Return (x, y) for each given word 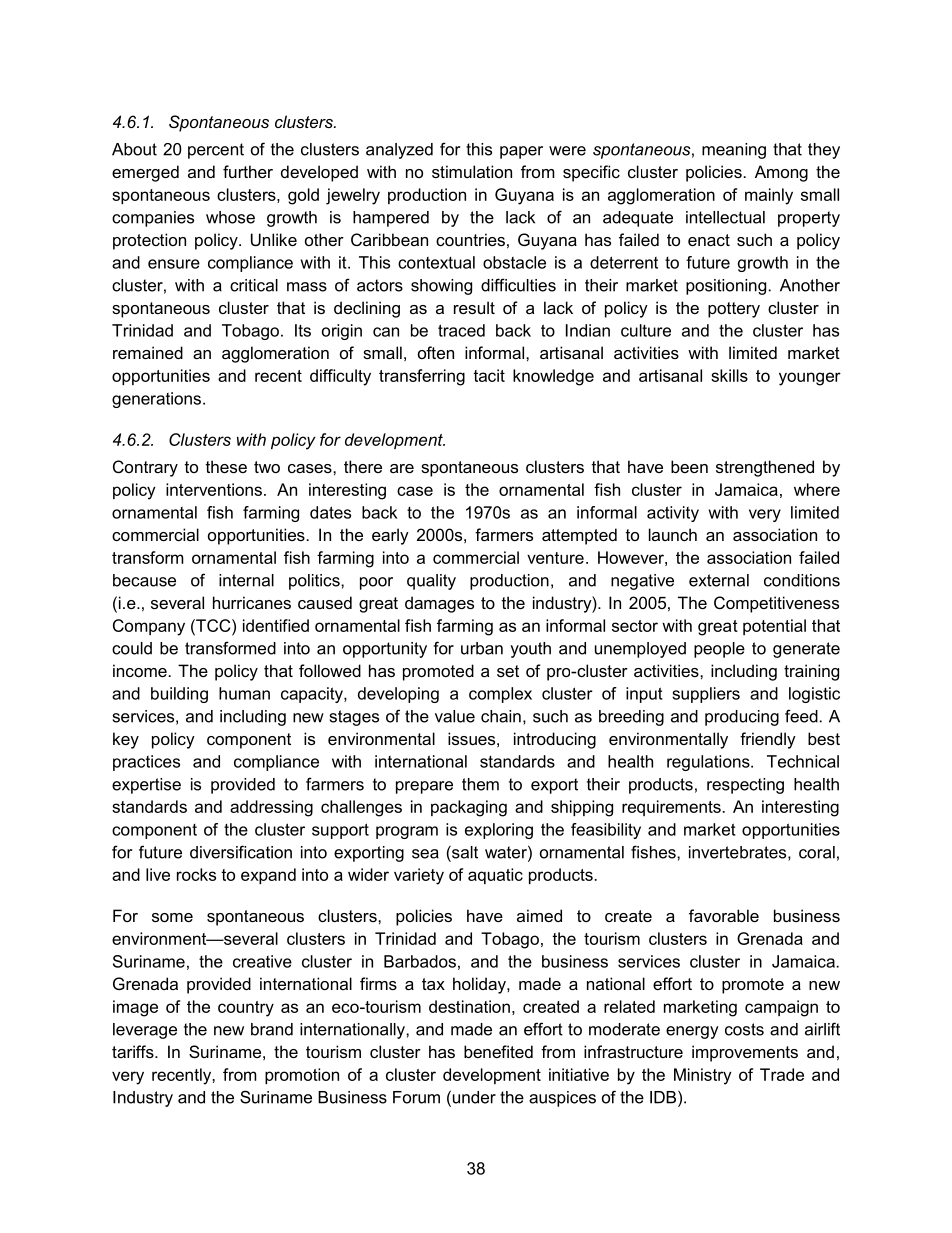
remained (148, 352)
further (248, 171)
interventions (214, 489)
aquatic (495, 876)
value (455, 716)
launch (673, 534)
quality (431, 582)
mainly (769, 196)
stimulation (472, 171)
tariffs (134, 1051)
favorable (724, 915)
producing (742, 718)
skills (729, 375)
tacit (489, 375)
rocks (196, 874)
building (179, 695)
